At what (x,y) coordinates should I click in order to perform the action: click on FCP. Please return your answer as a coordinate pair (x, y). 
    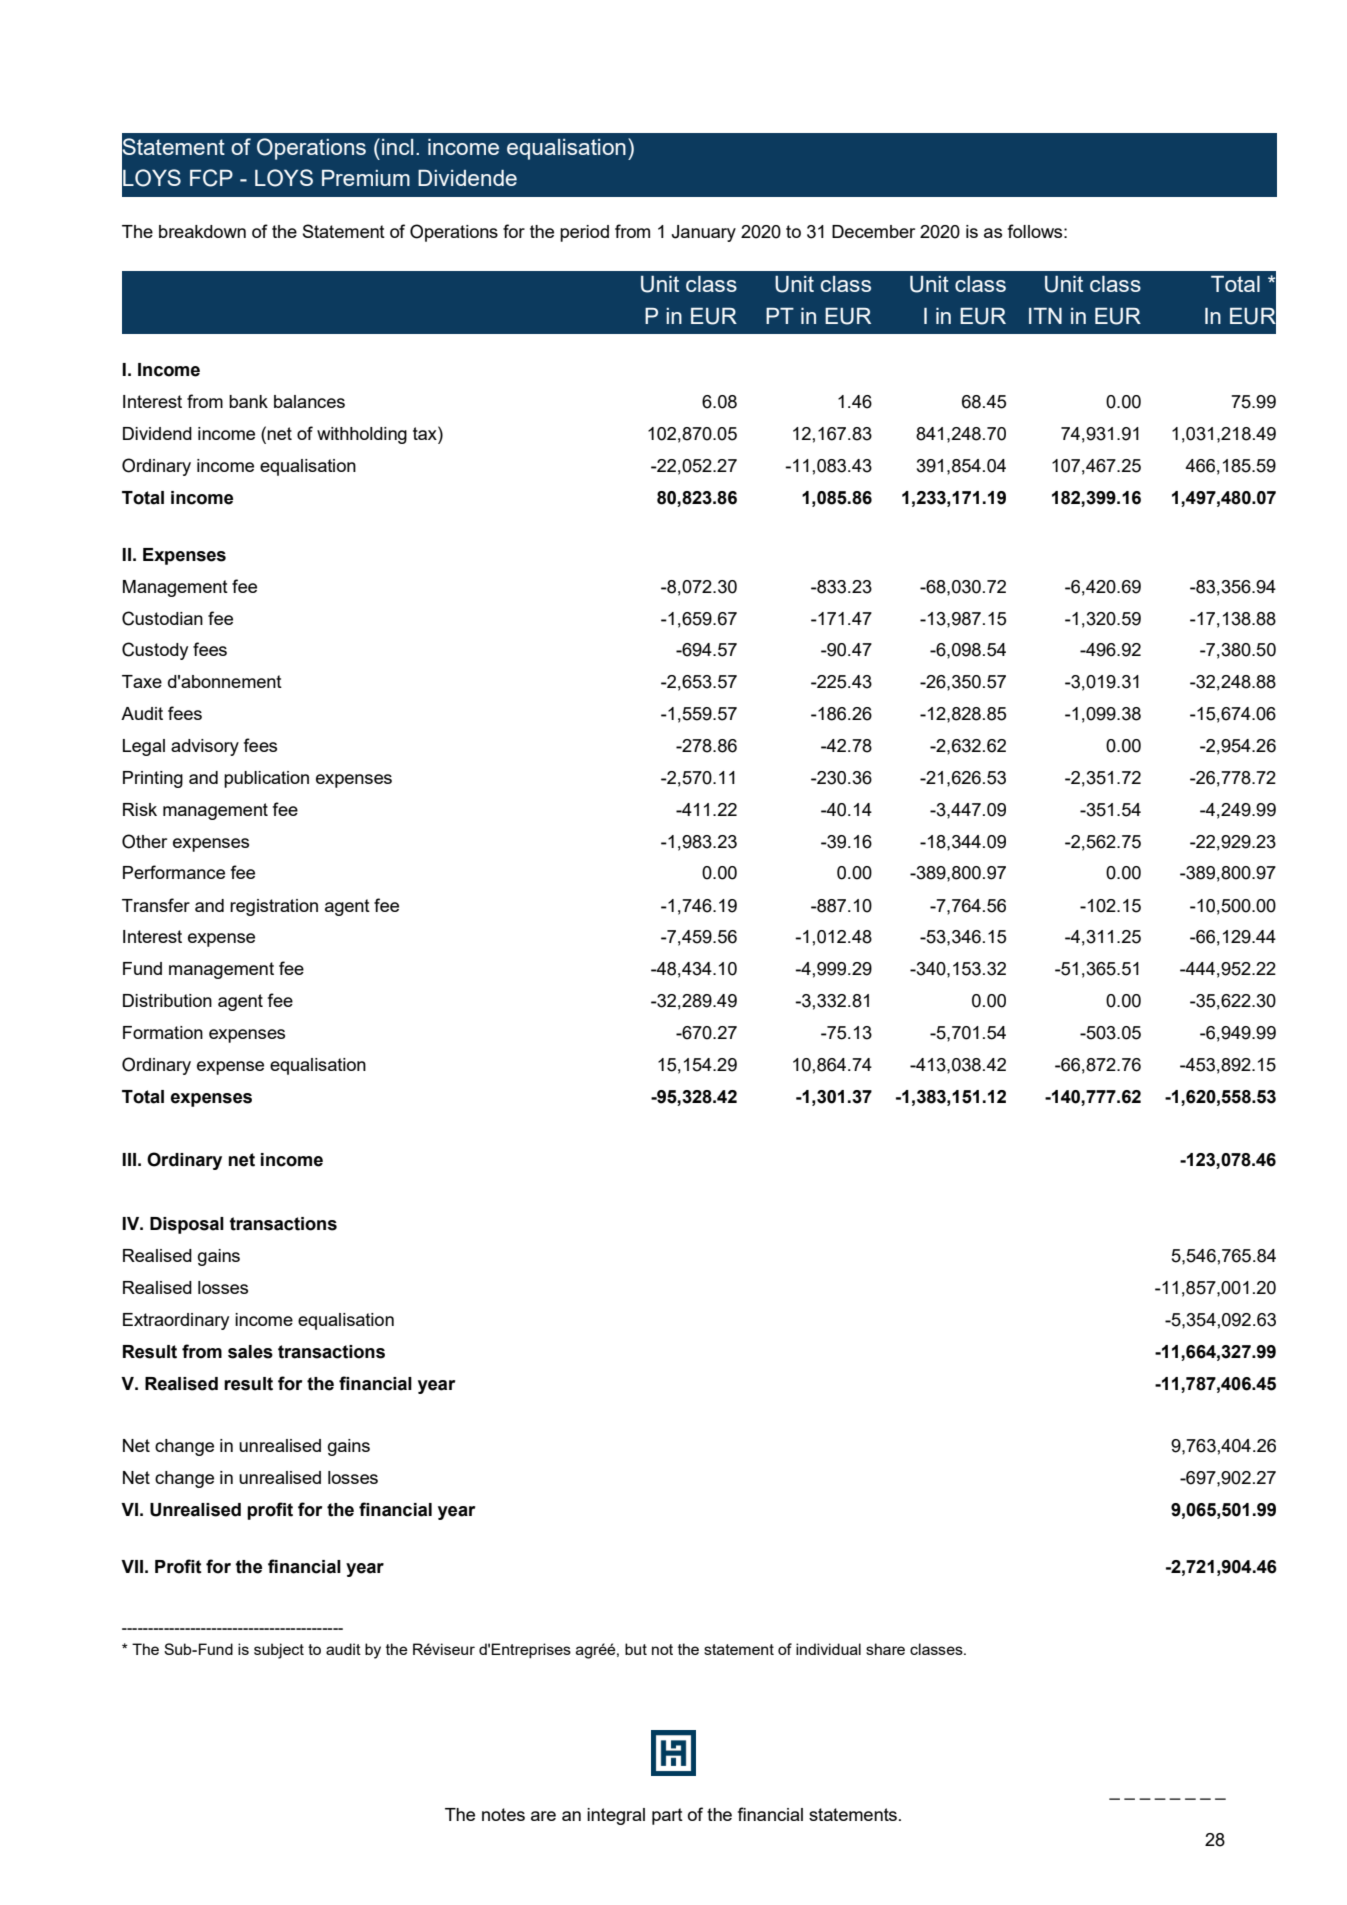
    Looking at the image, I should click on (211, 178).
